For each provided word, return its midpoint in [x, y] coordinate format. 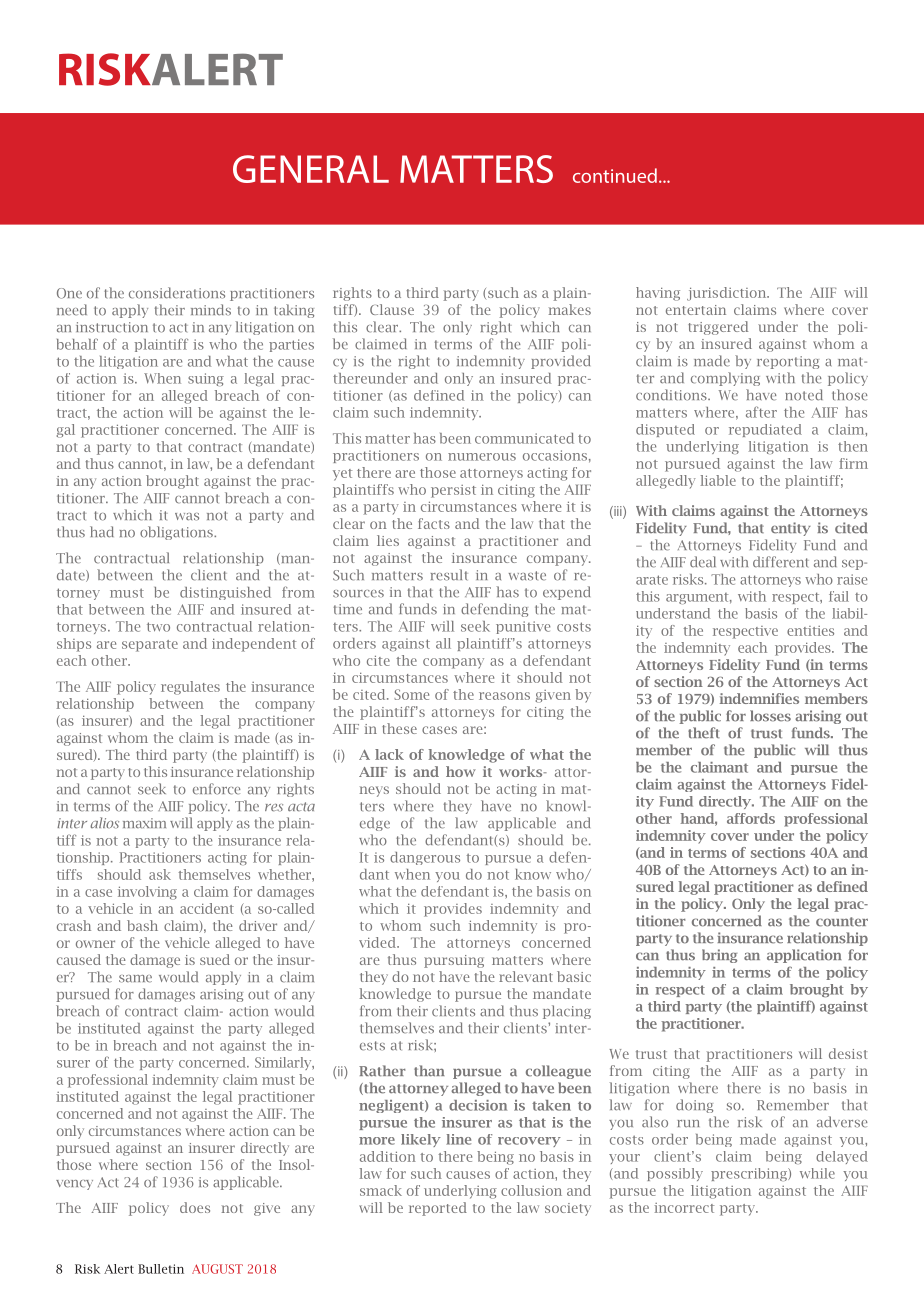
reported [438, 1209]
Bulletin [161, 1269]
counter [842, 922]
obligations [177, 533]
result [449, 575]
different [781, 562]
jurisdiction [728, 294]
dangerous [425, 858]
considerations [177, 293]
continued [615, 175]
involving [147, 893]
